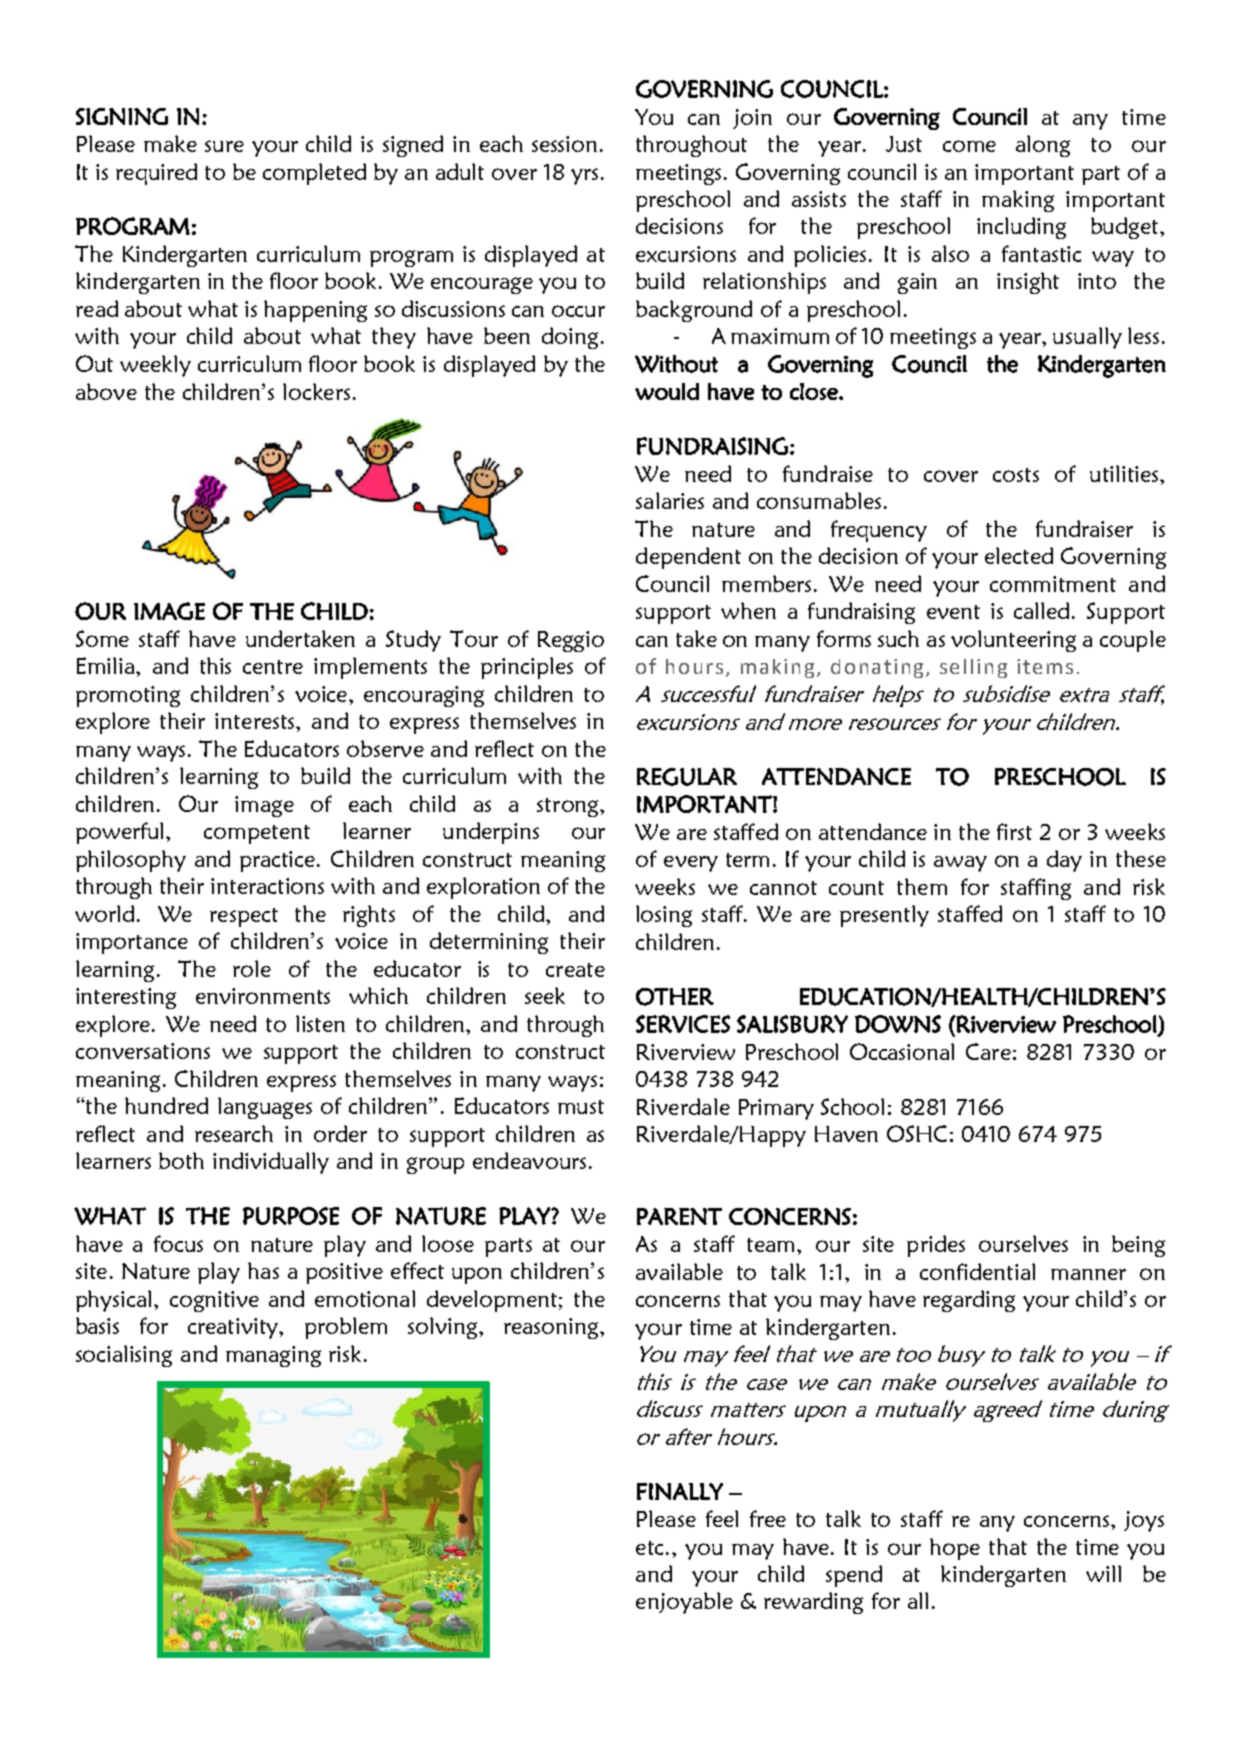  Describe the element at coordinates (1014, 831) in the screenshot. I see `first` at that location.
